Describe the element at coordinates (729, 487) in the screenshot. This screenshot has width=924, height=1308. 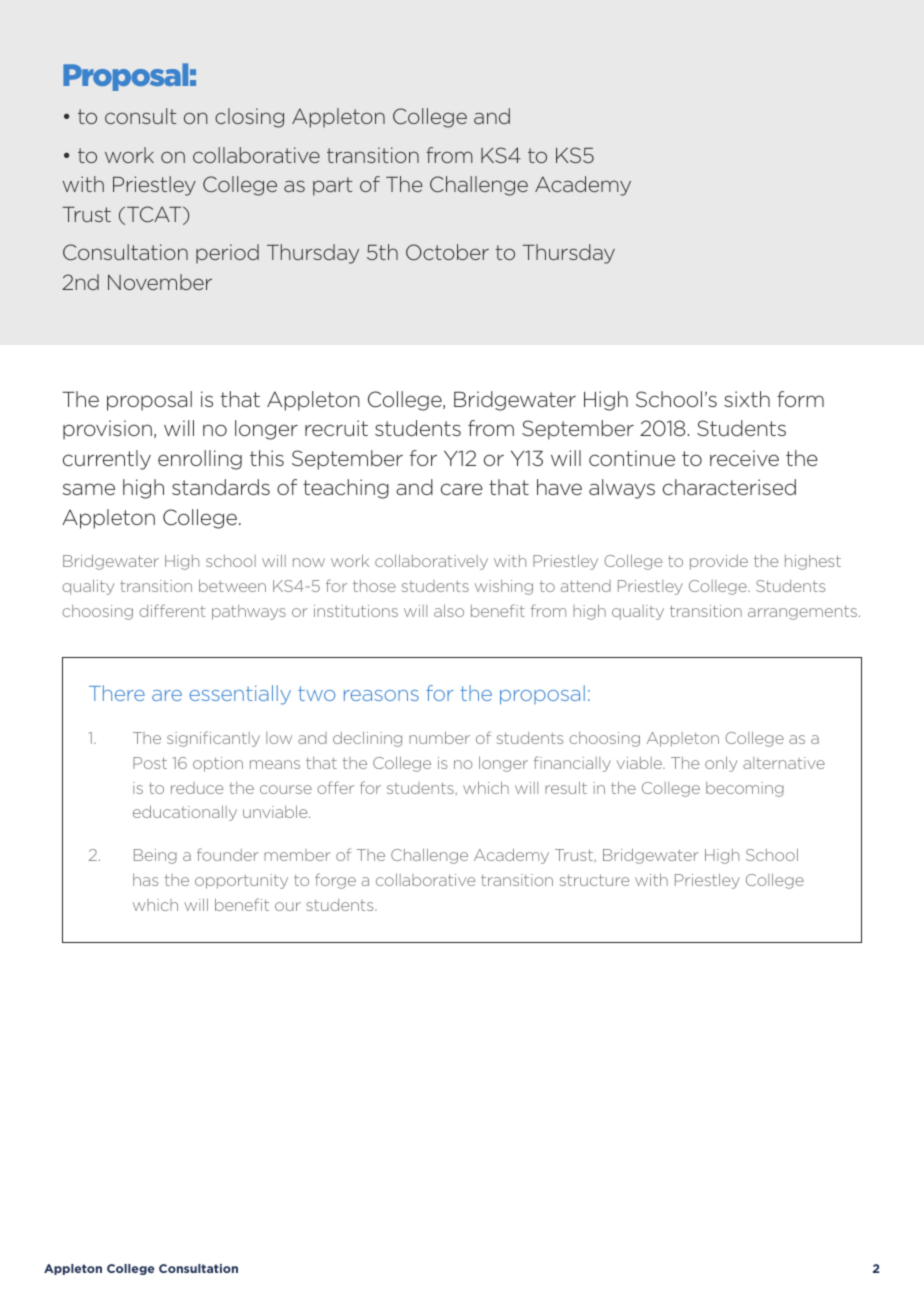
I see `characterised` at that location.
